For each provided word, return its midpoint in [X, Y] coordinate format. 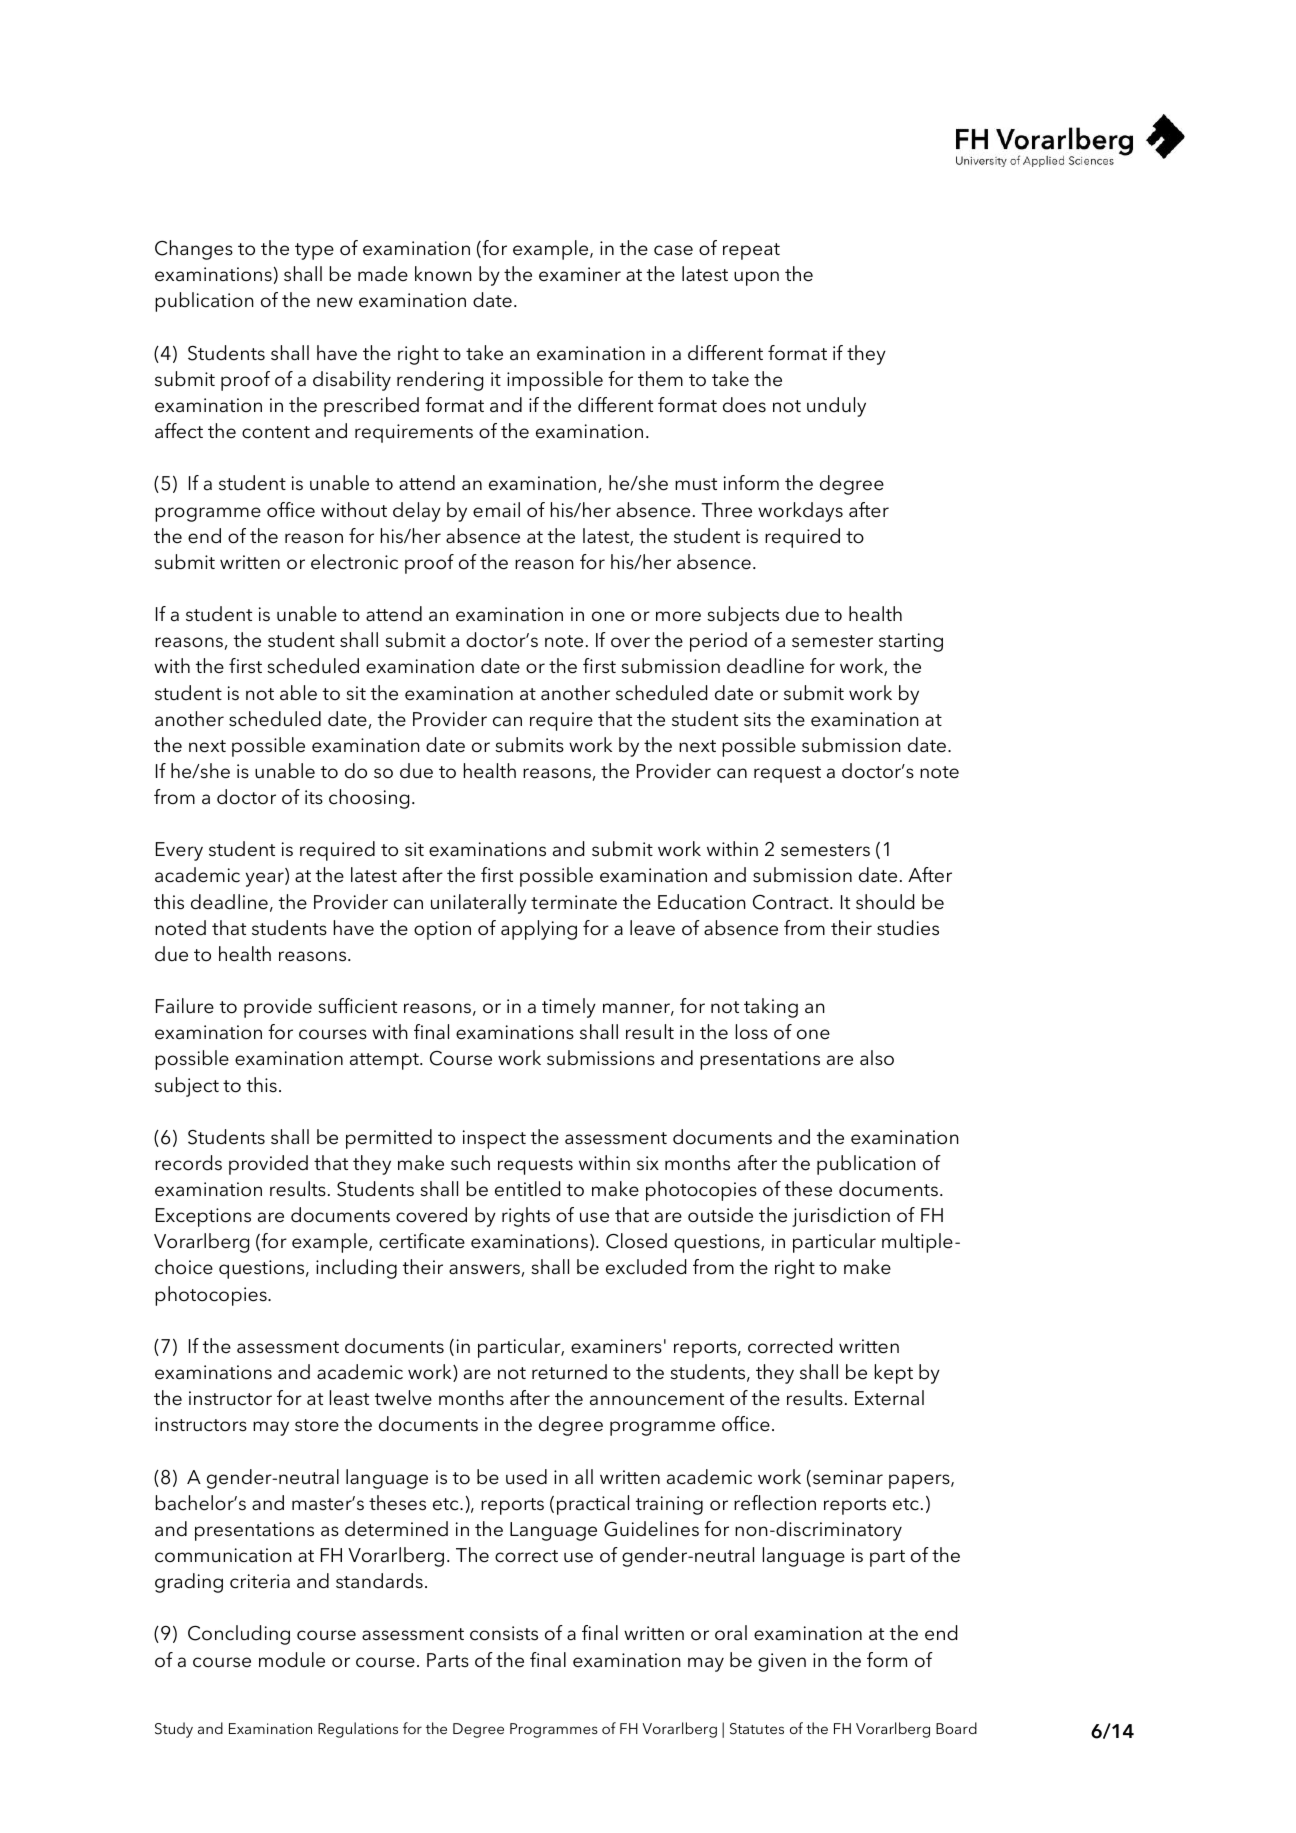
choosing [369, 799]
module [292, 1660]
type [314, 251]
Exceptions [203, 1217]
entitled [527, 1189]
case [673, 250]
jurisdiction [841, 1217]
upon [756, 278]
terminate [574, 902]
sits [757, 719]
